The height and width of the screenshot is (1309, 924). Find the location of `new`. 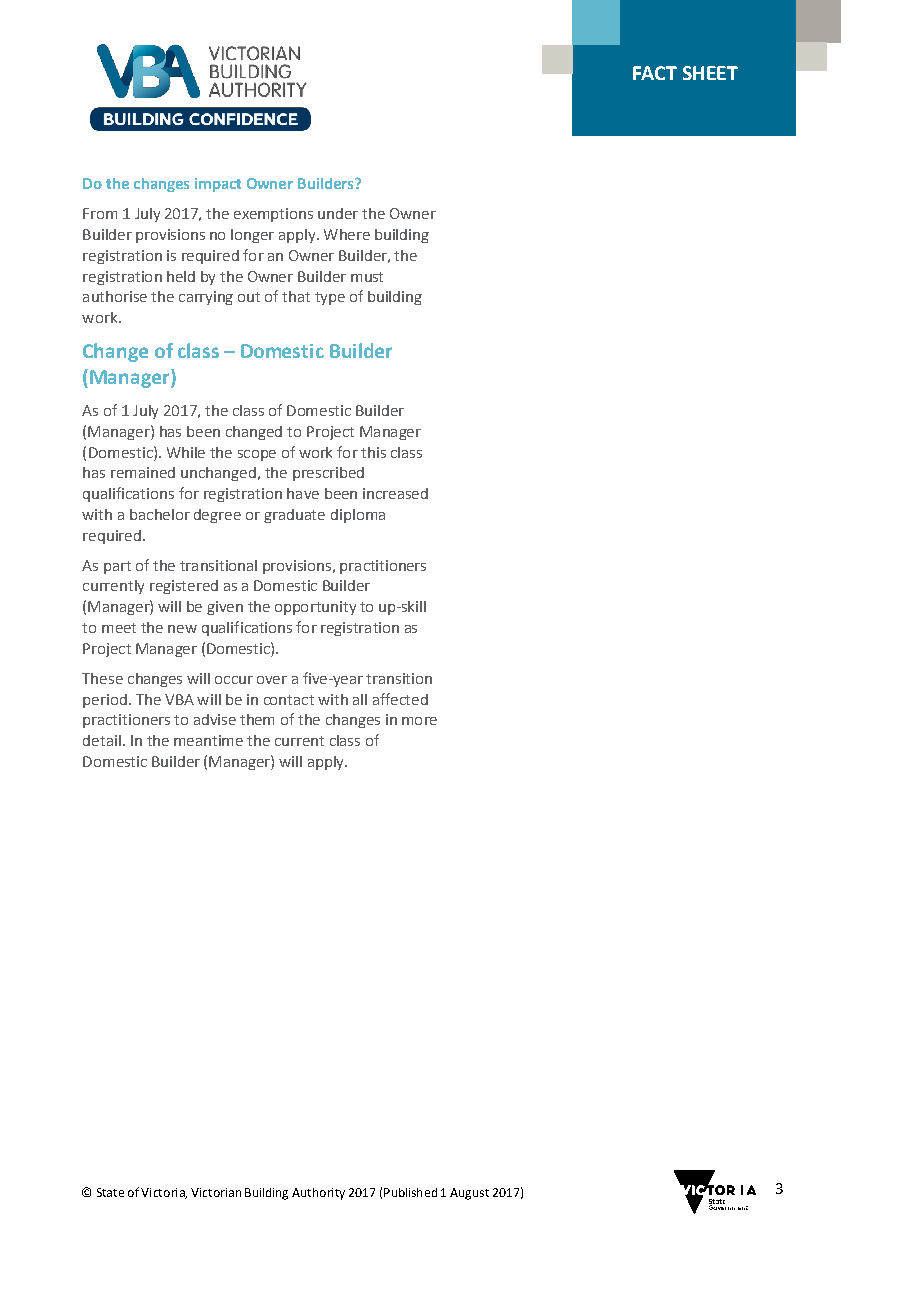

new is located at coordinates (182, 629).
